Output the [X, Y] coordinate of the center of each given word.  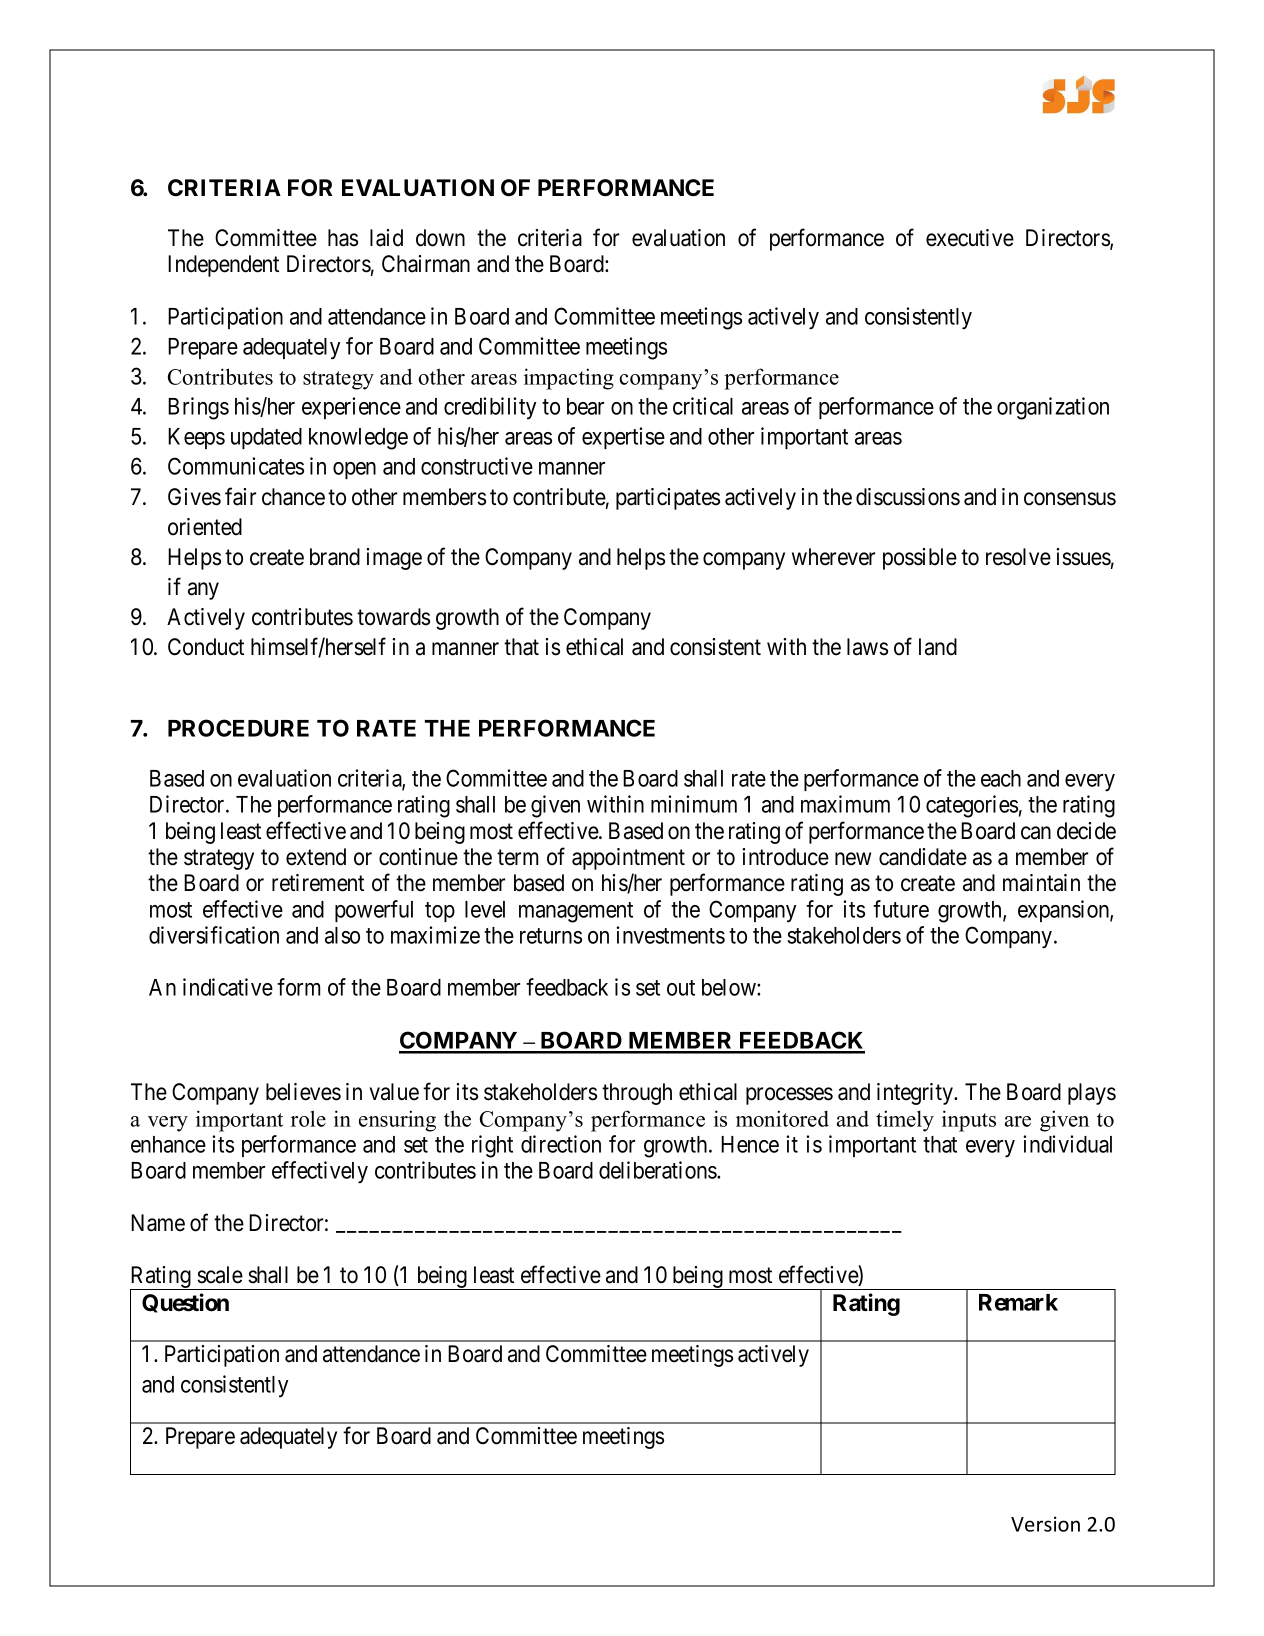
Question [185, 1303]
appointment [628, 859]
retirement [318, 883]
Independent [223, 266]
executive [970, 238]
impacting [569, 379]
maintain [1041, 883]
